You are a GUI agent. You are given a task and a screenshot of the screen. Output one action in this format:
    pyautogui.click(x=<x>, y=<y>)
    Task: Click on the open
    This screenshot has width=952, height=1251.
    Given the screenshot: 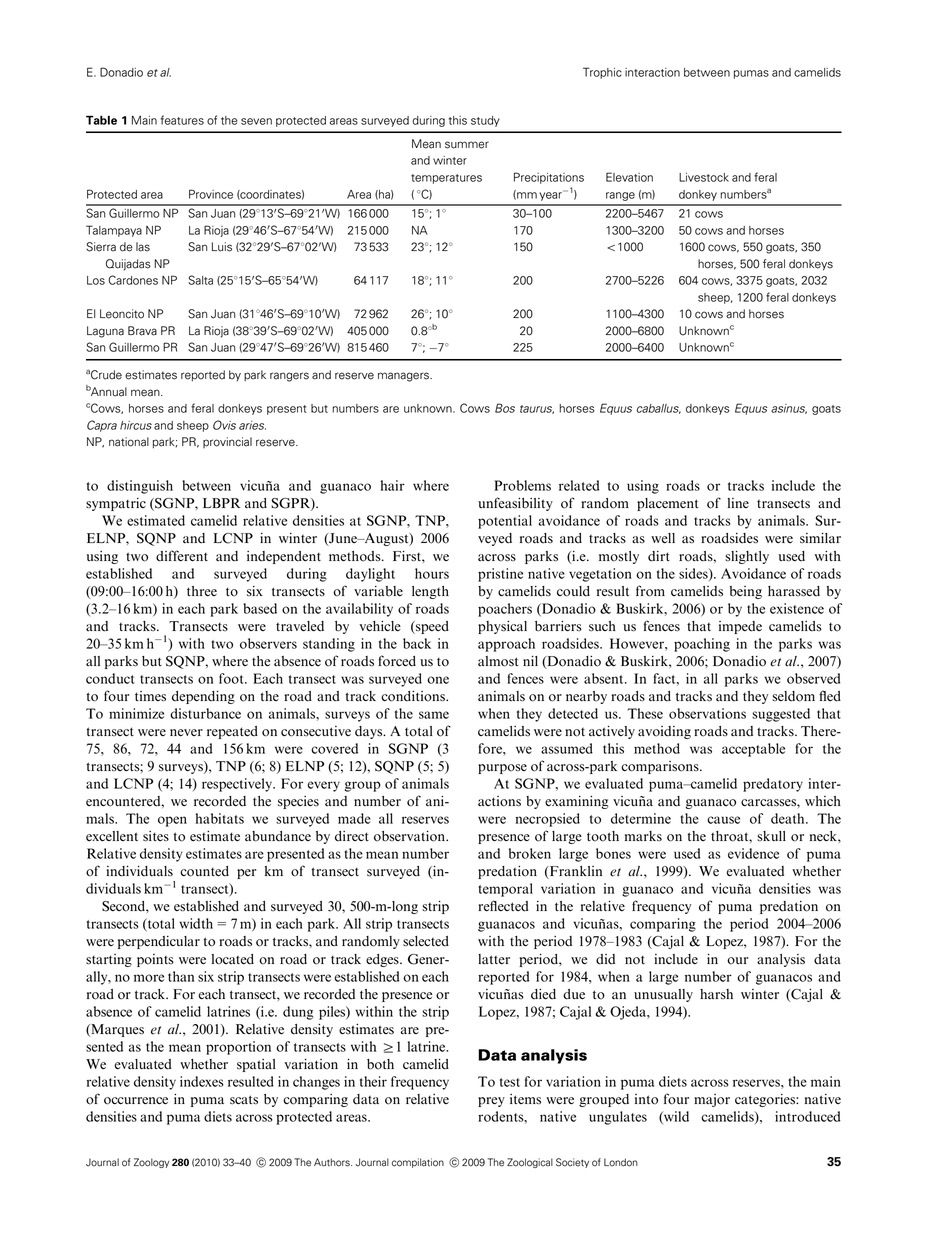 What is the action you would take?
    pyautogui.click(x=172, y=821)
